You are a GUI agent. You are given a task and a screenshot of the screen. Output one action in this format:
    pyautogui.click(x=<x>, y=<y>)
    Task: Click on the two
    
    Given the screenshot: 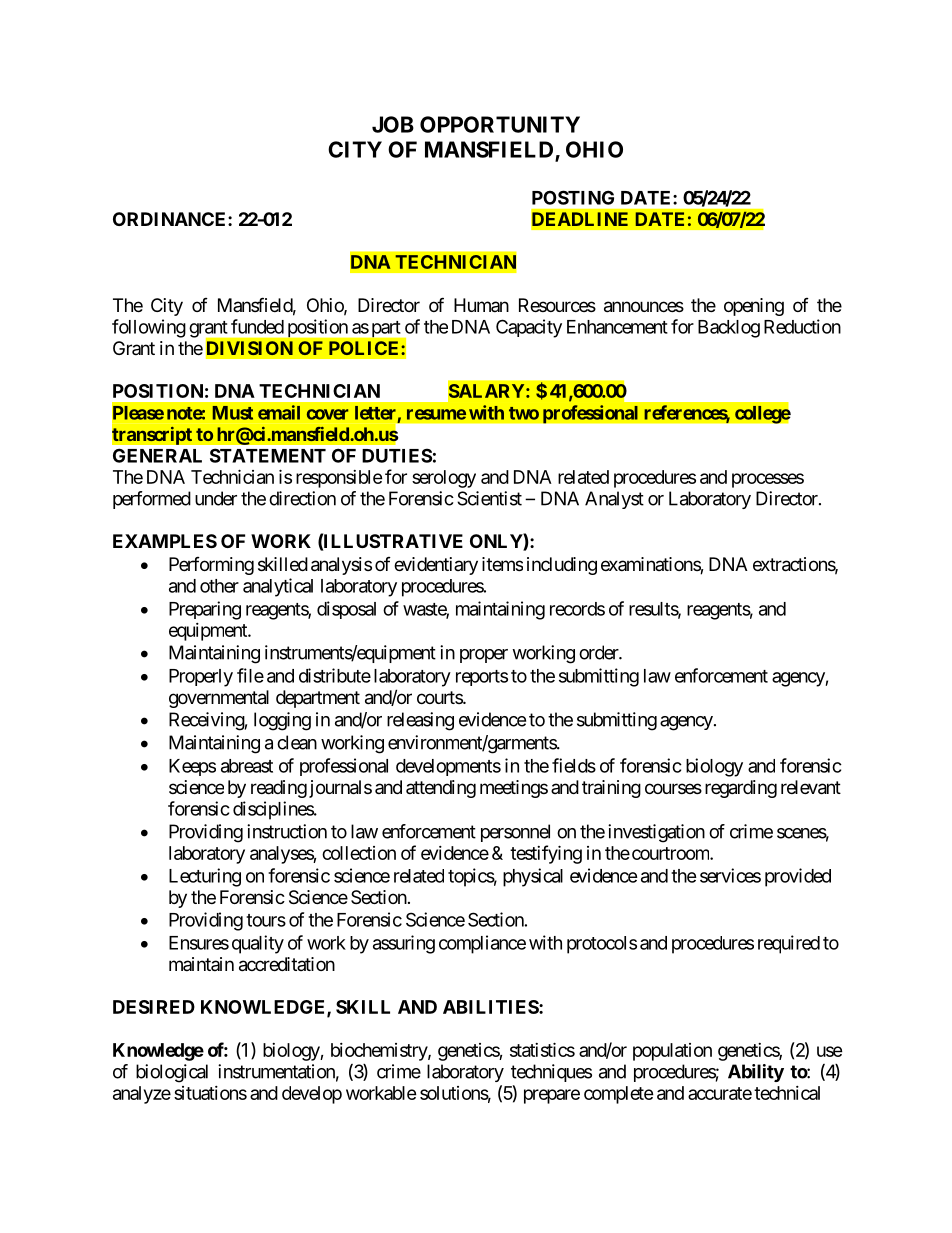 What is the action you would take?
    pyautogui.click(x=524, y=413)
